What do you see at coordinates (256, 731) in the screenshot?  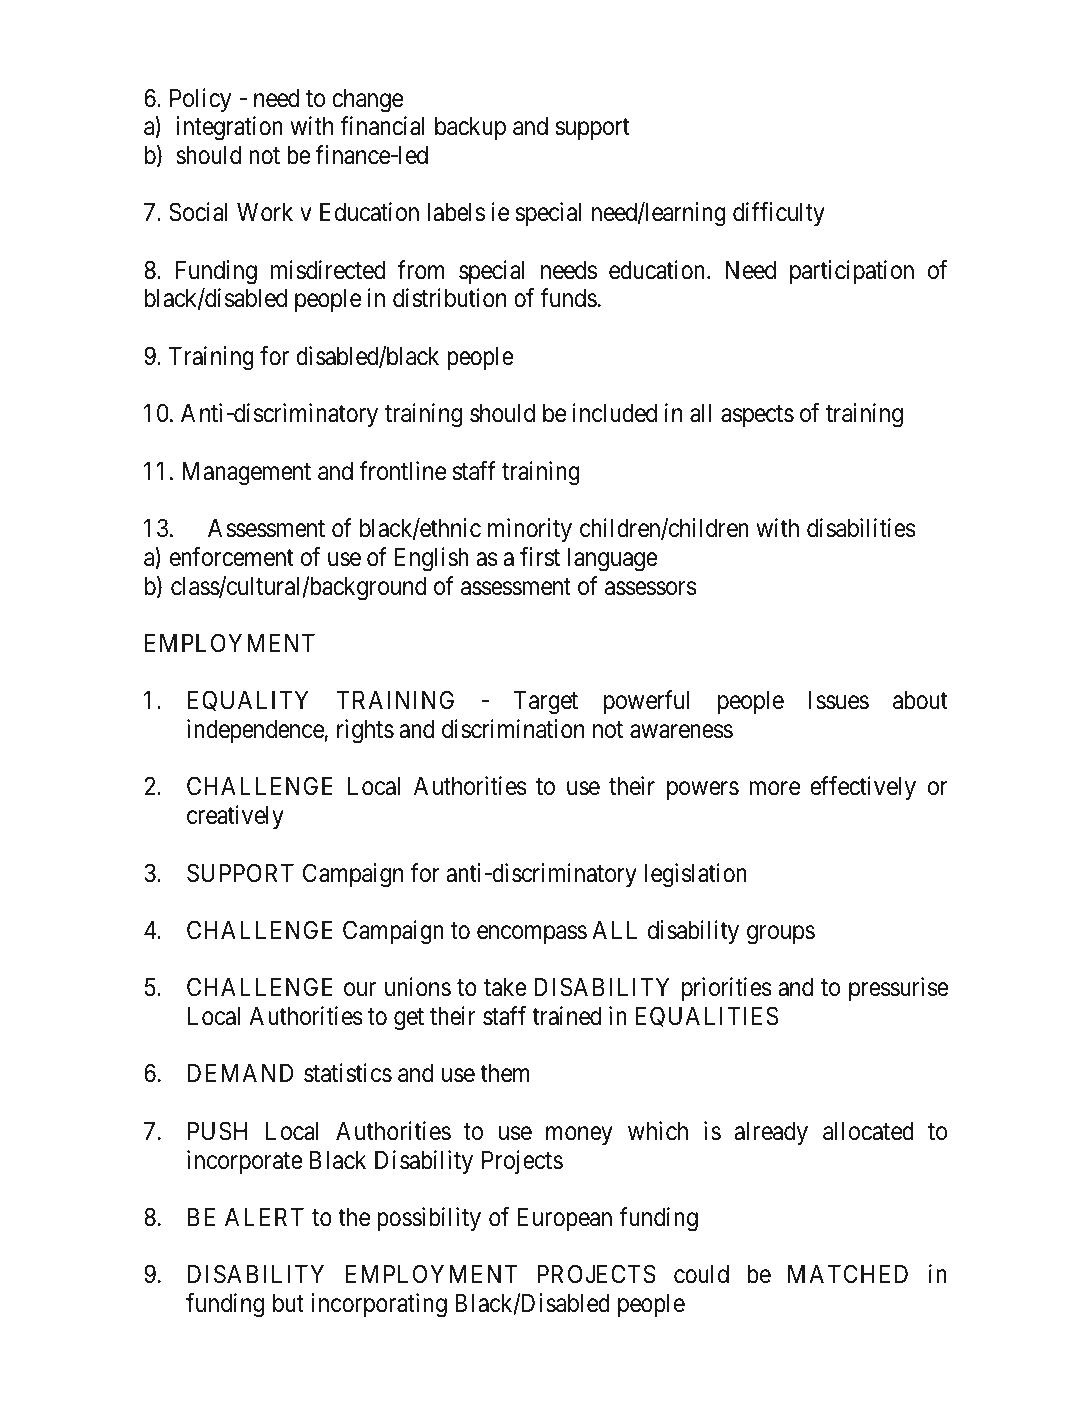 I see `independence` at bounding box center [256, 731].
